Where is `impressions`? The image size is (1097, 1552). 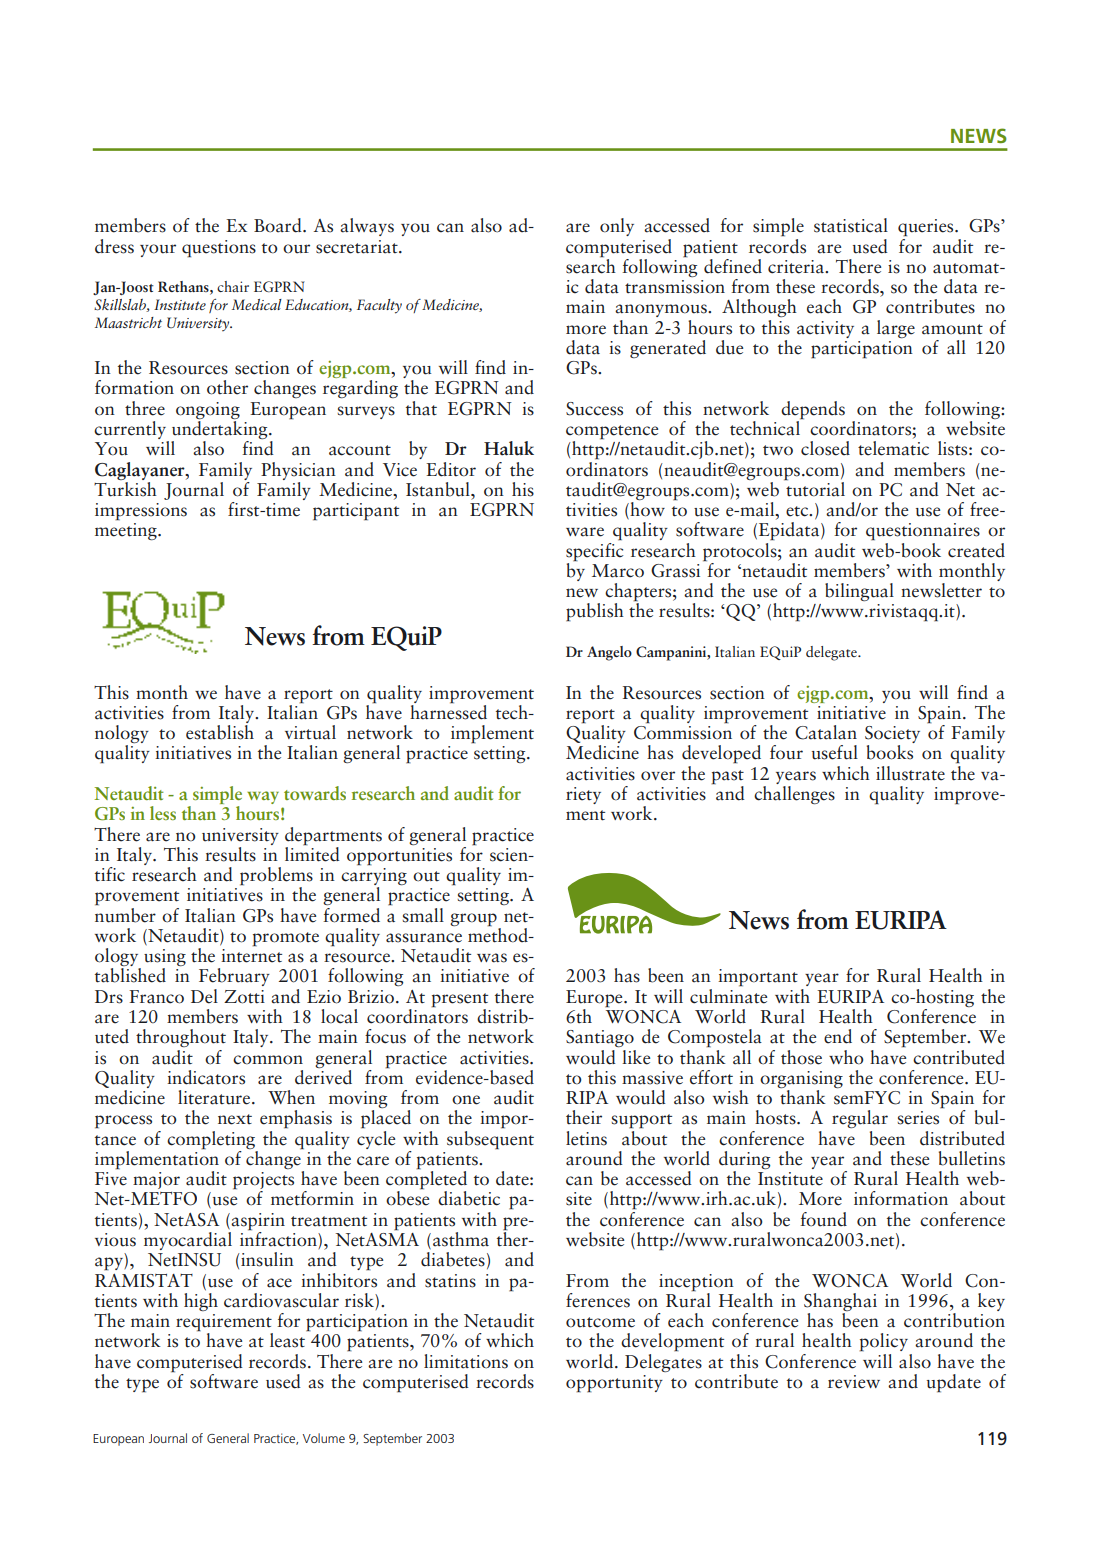
impressions is located at coordinates (141, 512).
